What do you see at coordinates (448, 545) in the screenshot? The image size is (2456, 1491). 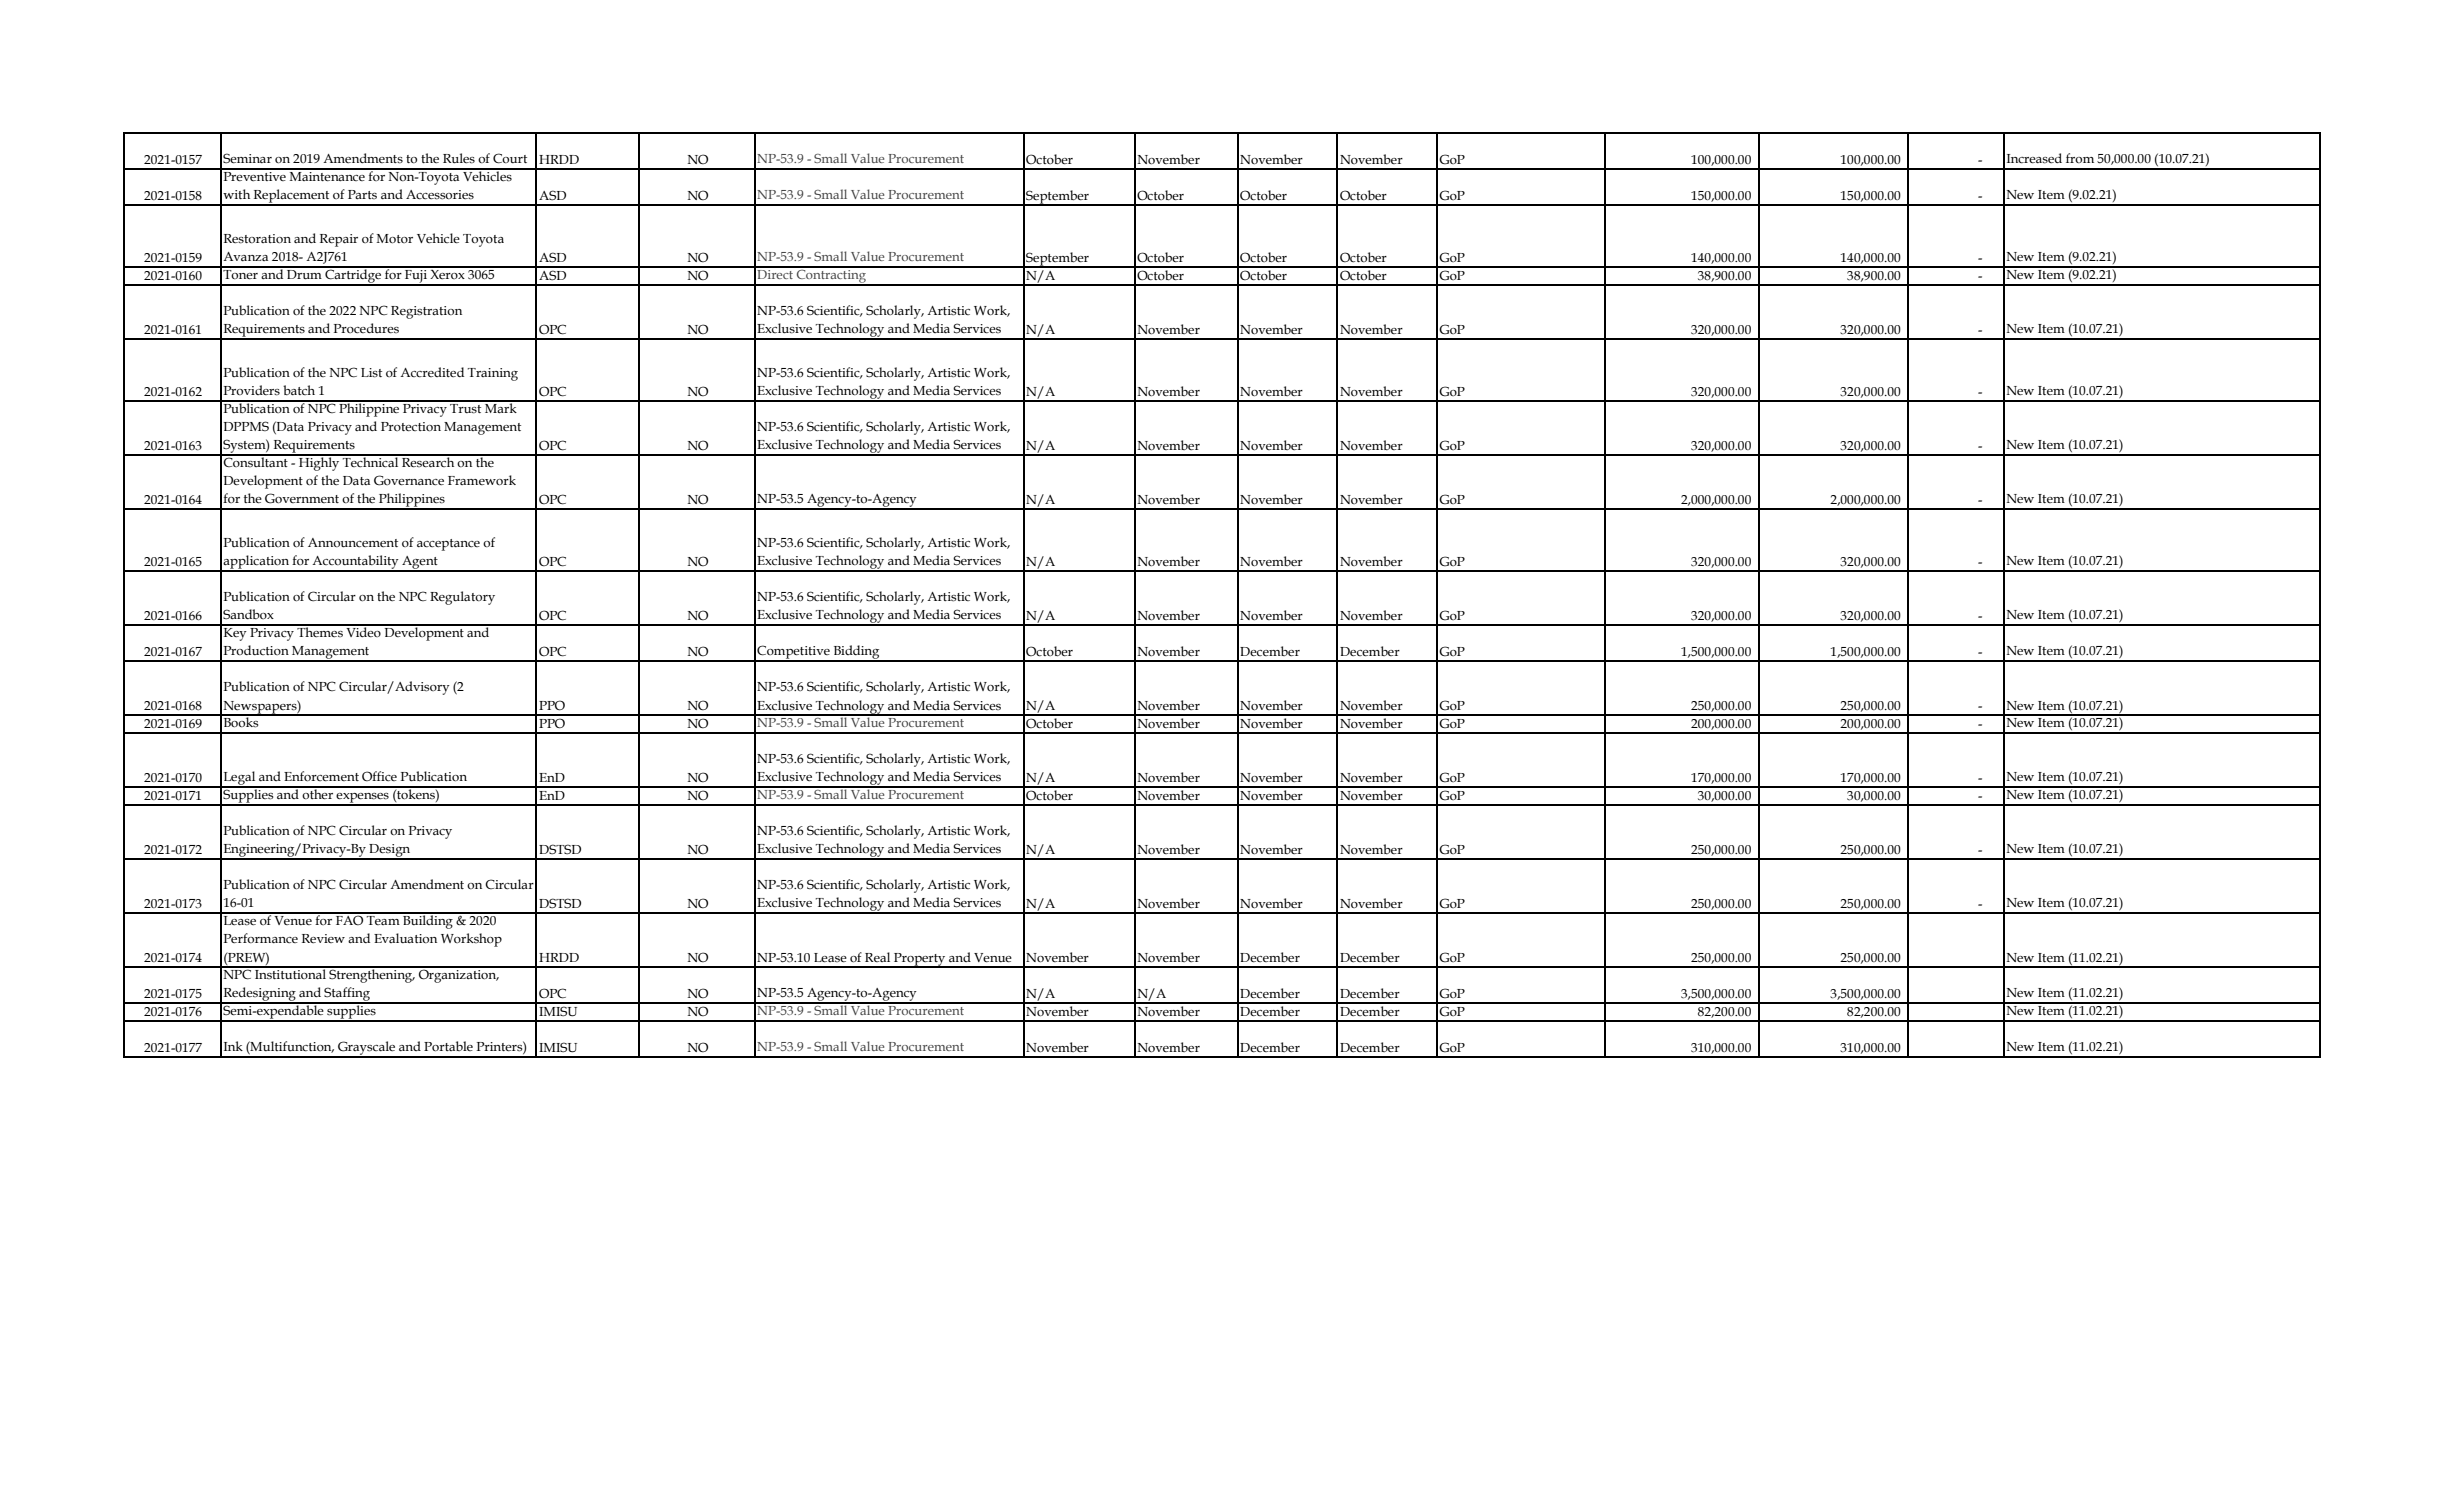 I see `acceptance` at bounding box center [448, 545].
